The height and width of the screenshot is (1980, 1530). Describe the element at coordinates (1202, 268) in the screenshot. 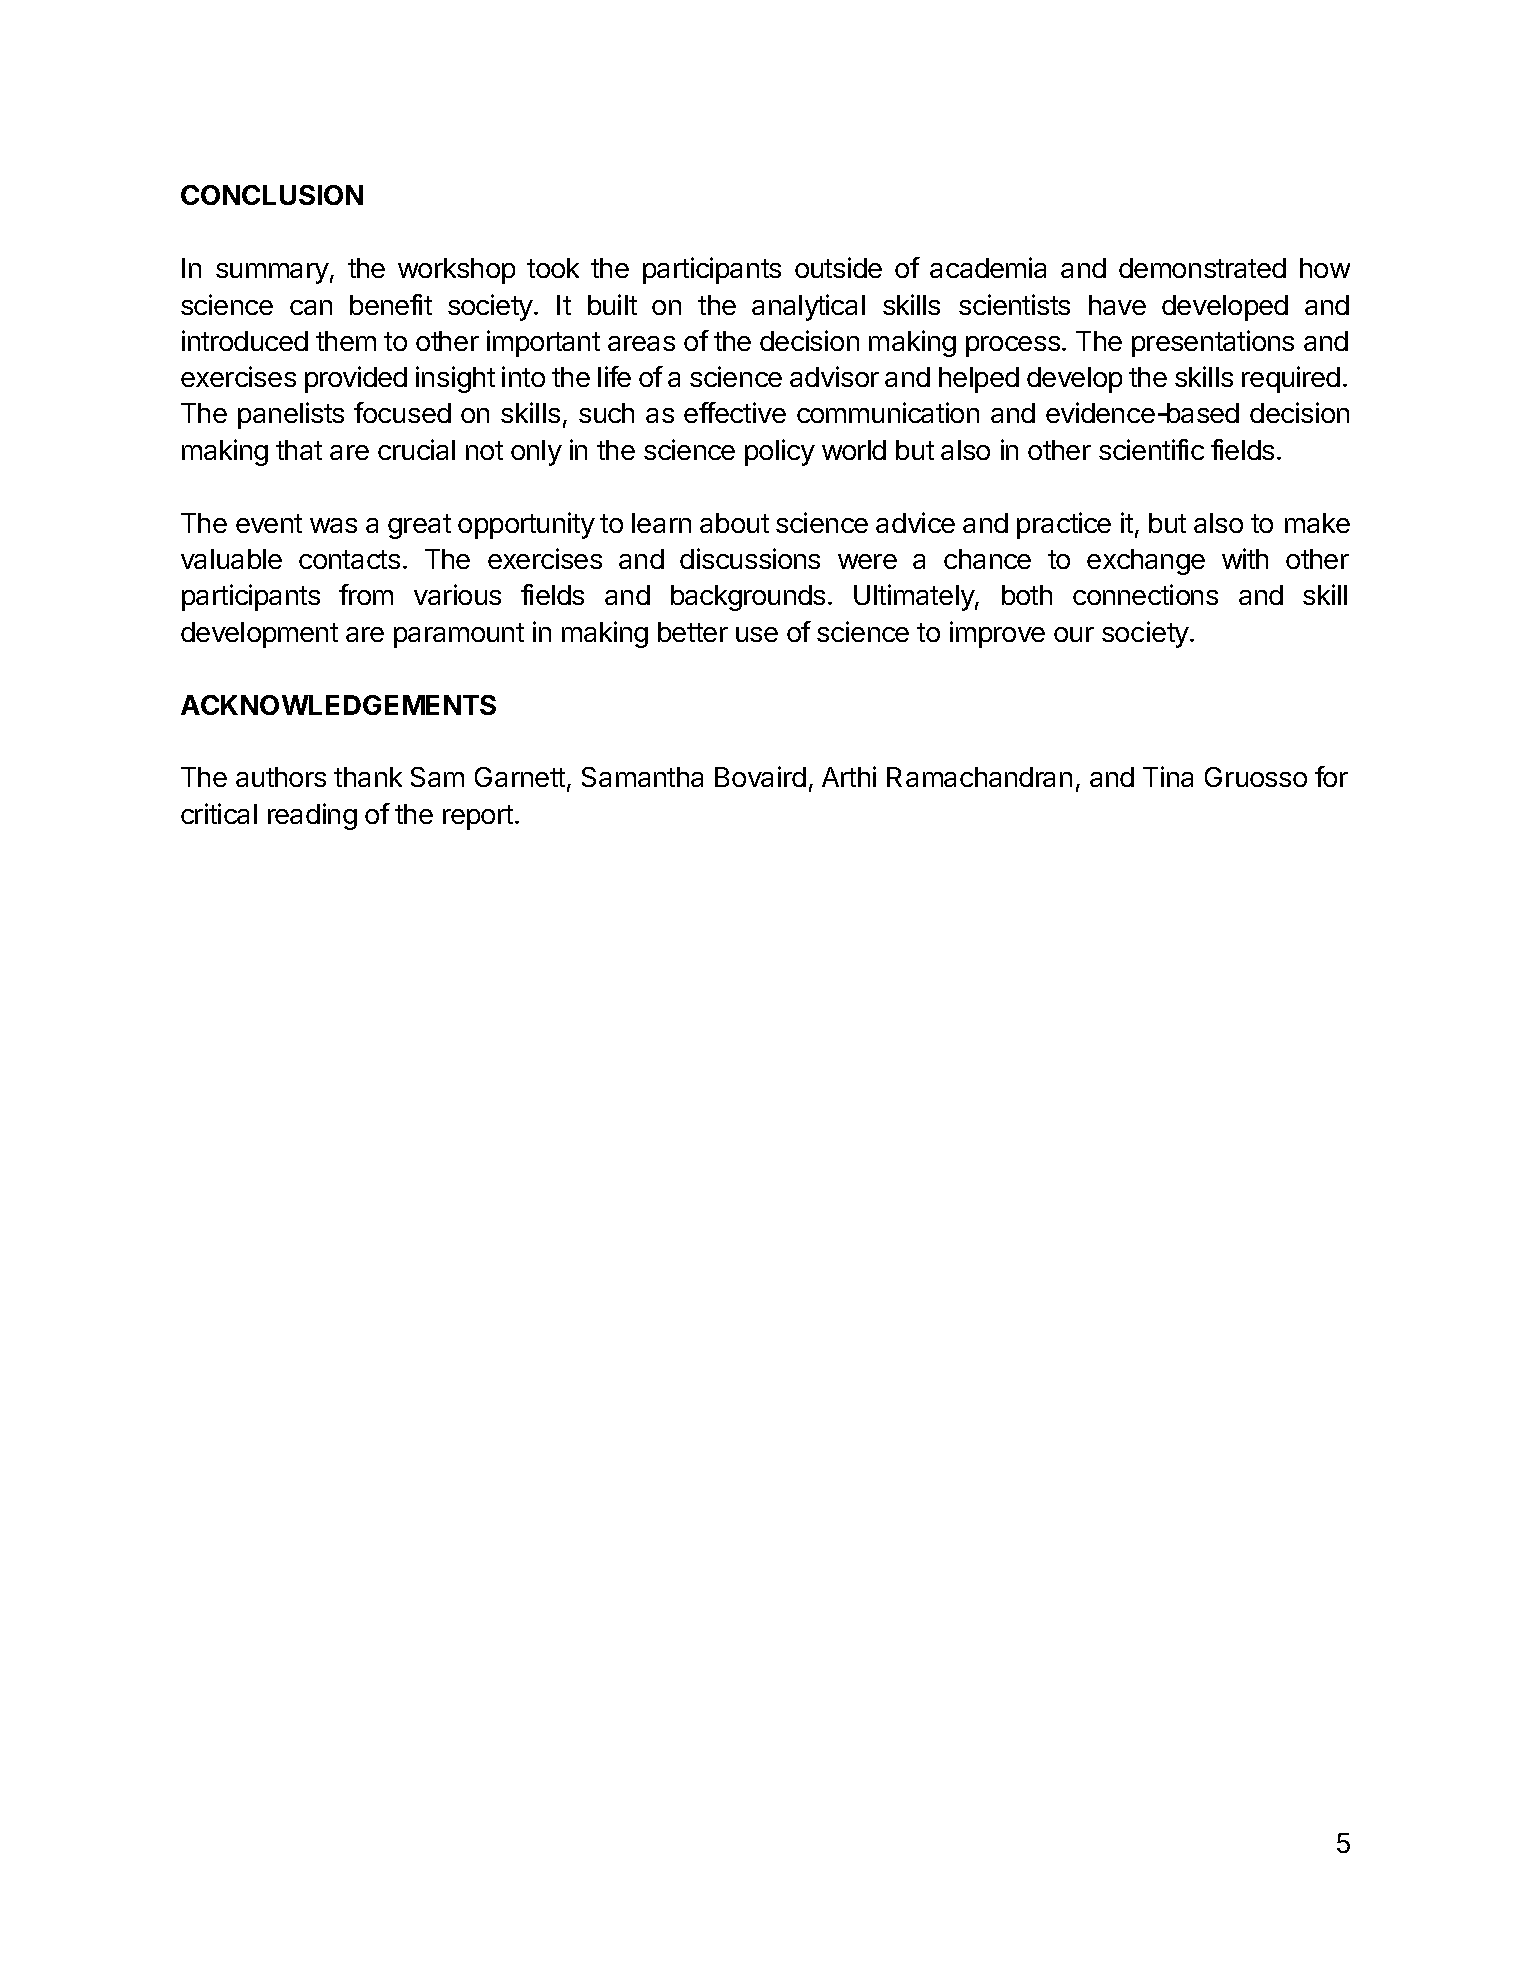

I see `demonstrated` at that location.
